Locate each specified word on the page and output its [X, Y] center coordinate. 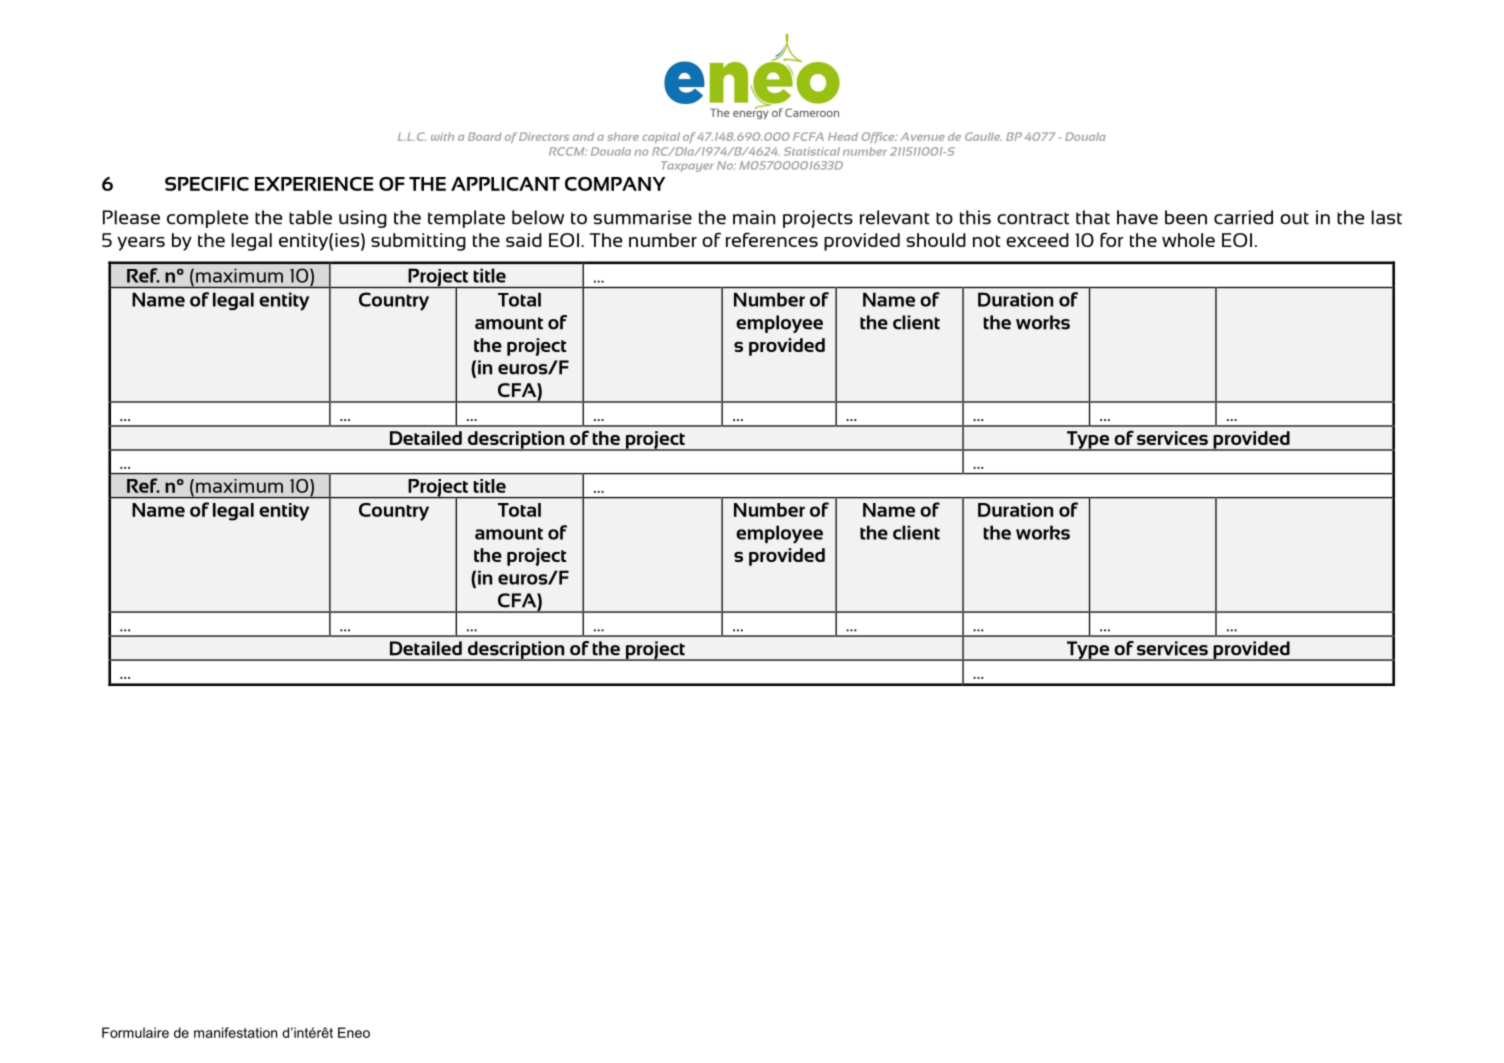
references [772, 239]
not [986, 241]
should [936, 240]
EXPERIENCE [314, 184]
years [141, 244]
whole [1188, 240]
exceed [1037, 240]
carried [1243, 217]
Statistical [812, 151]
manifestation [235, 1032]
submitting [418, 242]
